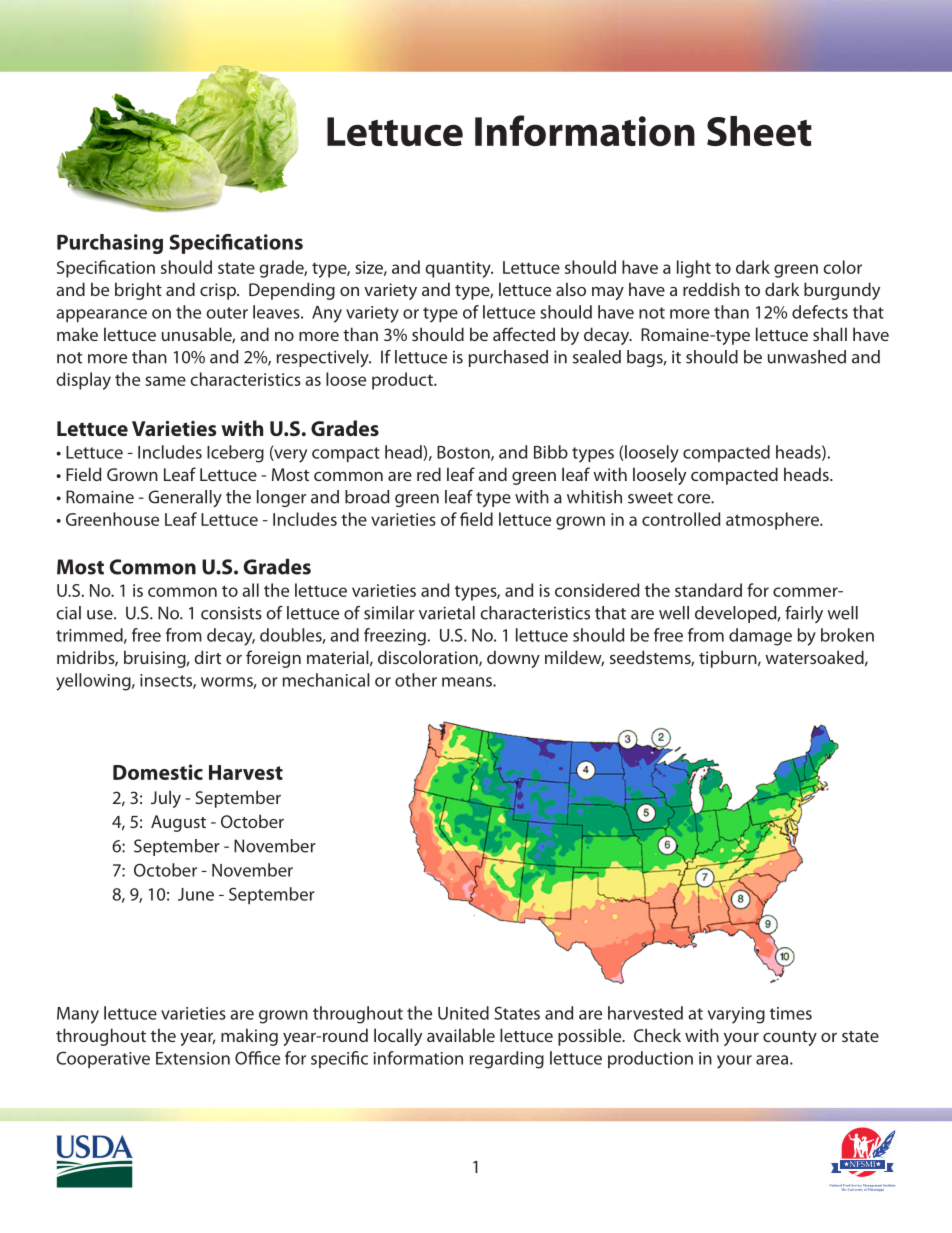 The image size is (952, 1233). Describe the element at coordinates (513, 659) in the document. I see `downy` at that location.
